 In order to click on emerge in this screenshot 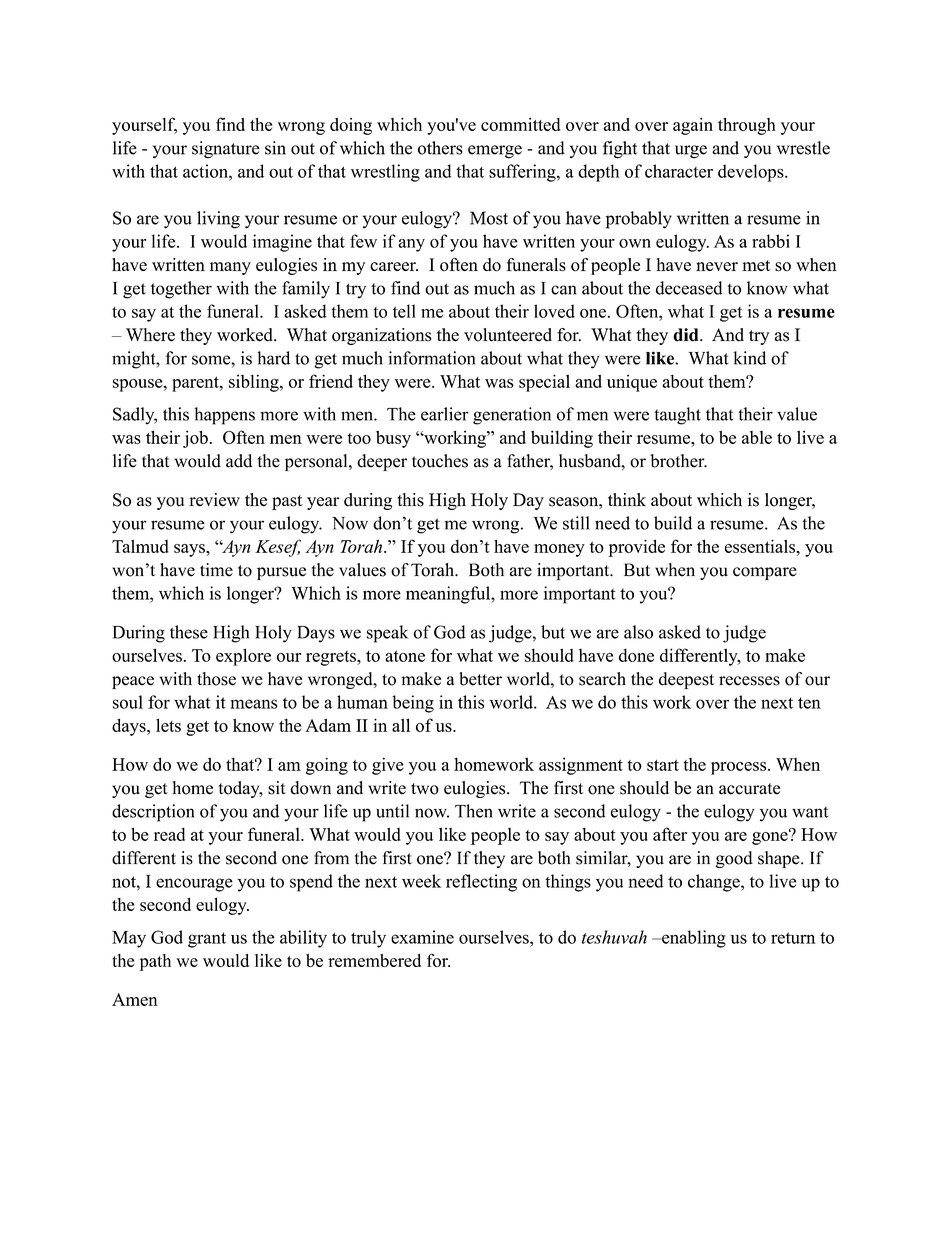, I will do `click(495, 152)`.
